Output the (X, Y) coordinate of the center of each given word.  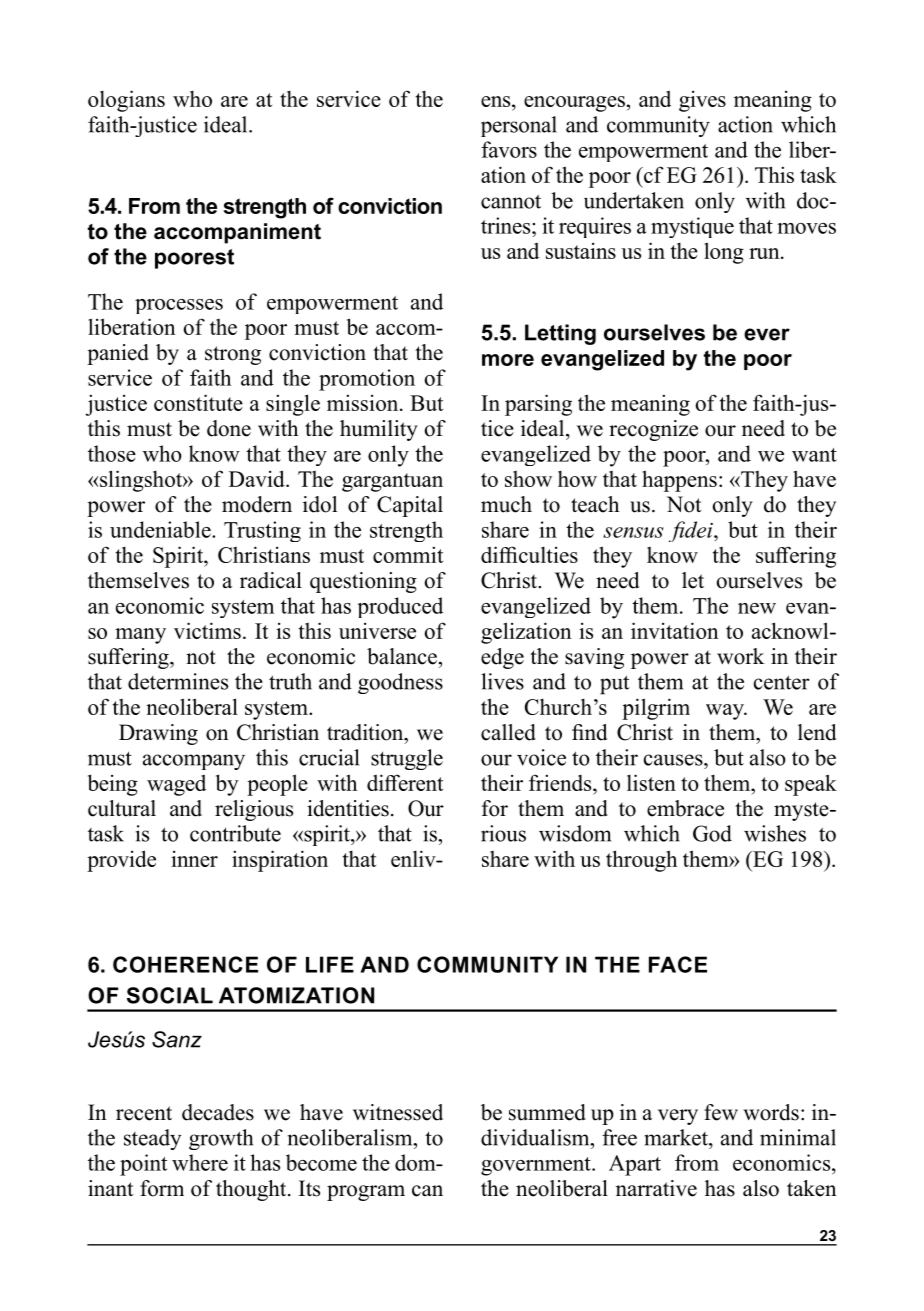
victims (207, 630)
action (745, 124)
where (200, 1162)
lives (502, 681)
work (740, 656)
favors (509, 149)
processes (179, 306)
